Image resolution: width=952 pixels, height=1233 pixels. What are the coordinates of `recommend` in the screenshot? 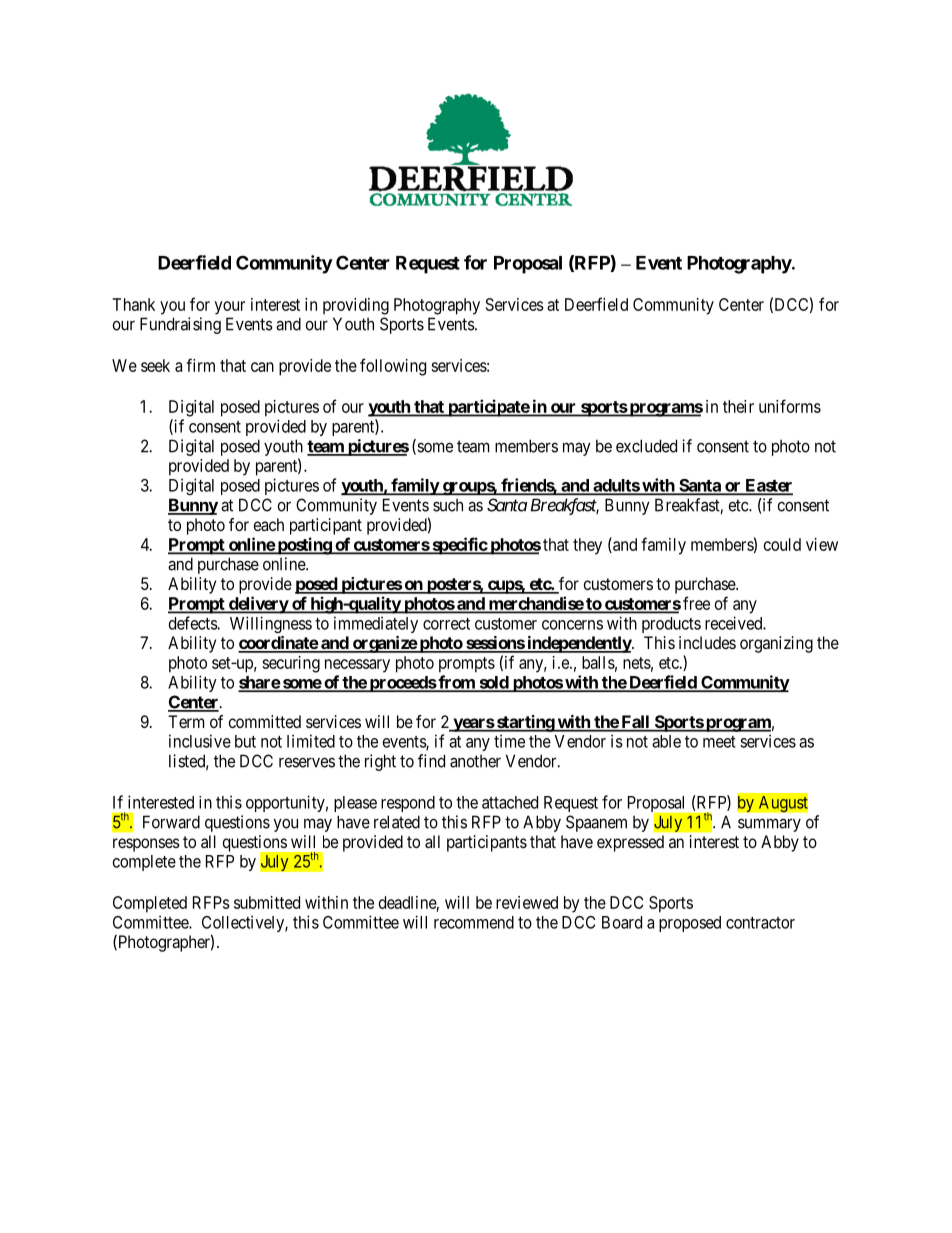 It's located at (474, 922).
